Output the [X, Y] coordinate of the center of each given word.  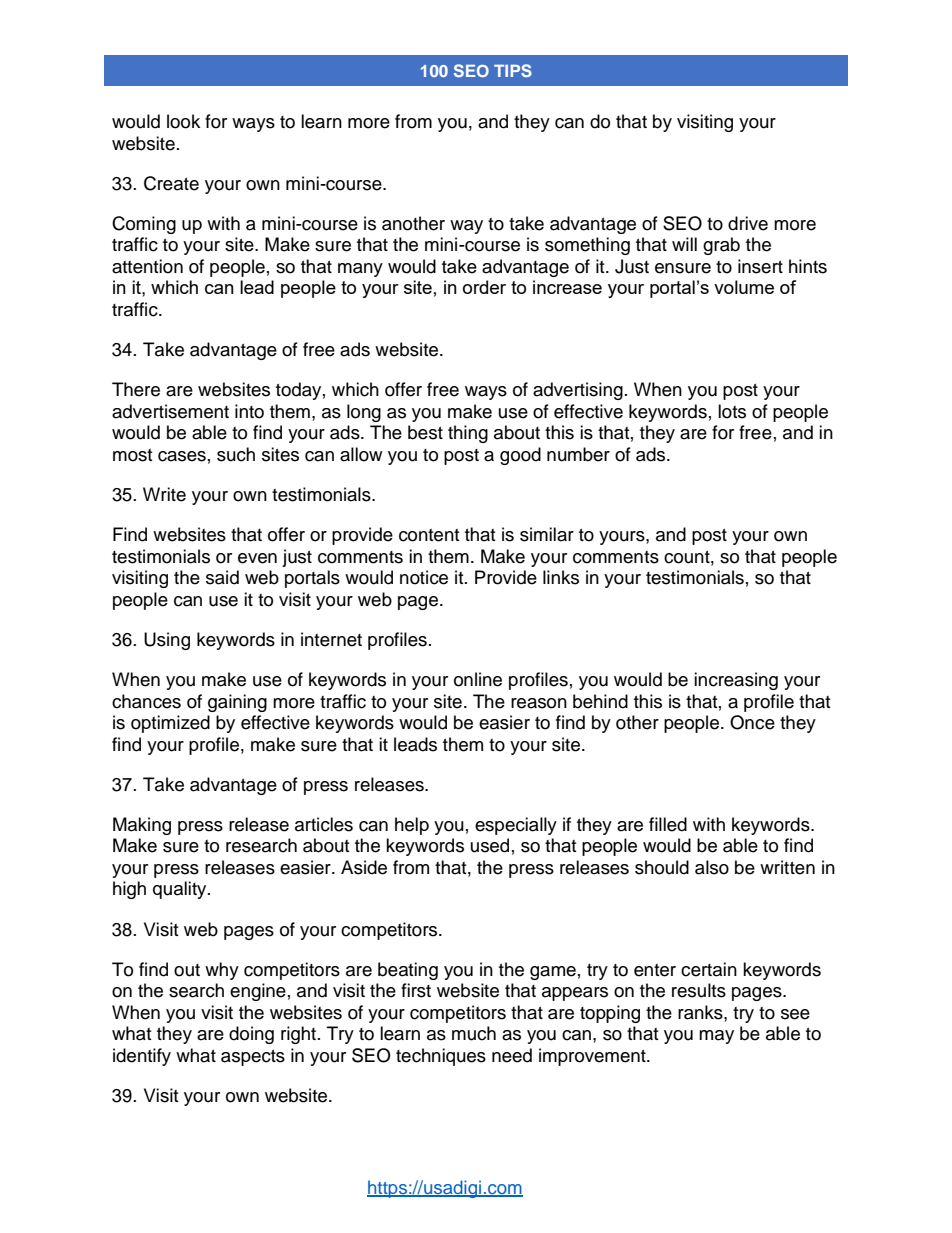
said [222, 577]
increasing [736, 681]
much [474, 1033]
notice [424, 577]
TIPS [513, 70]
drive [748, 223]
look [183, 121]
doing [251, 1035]
